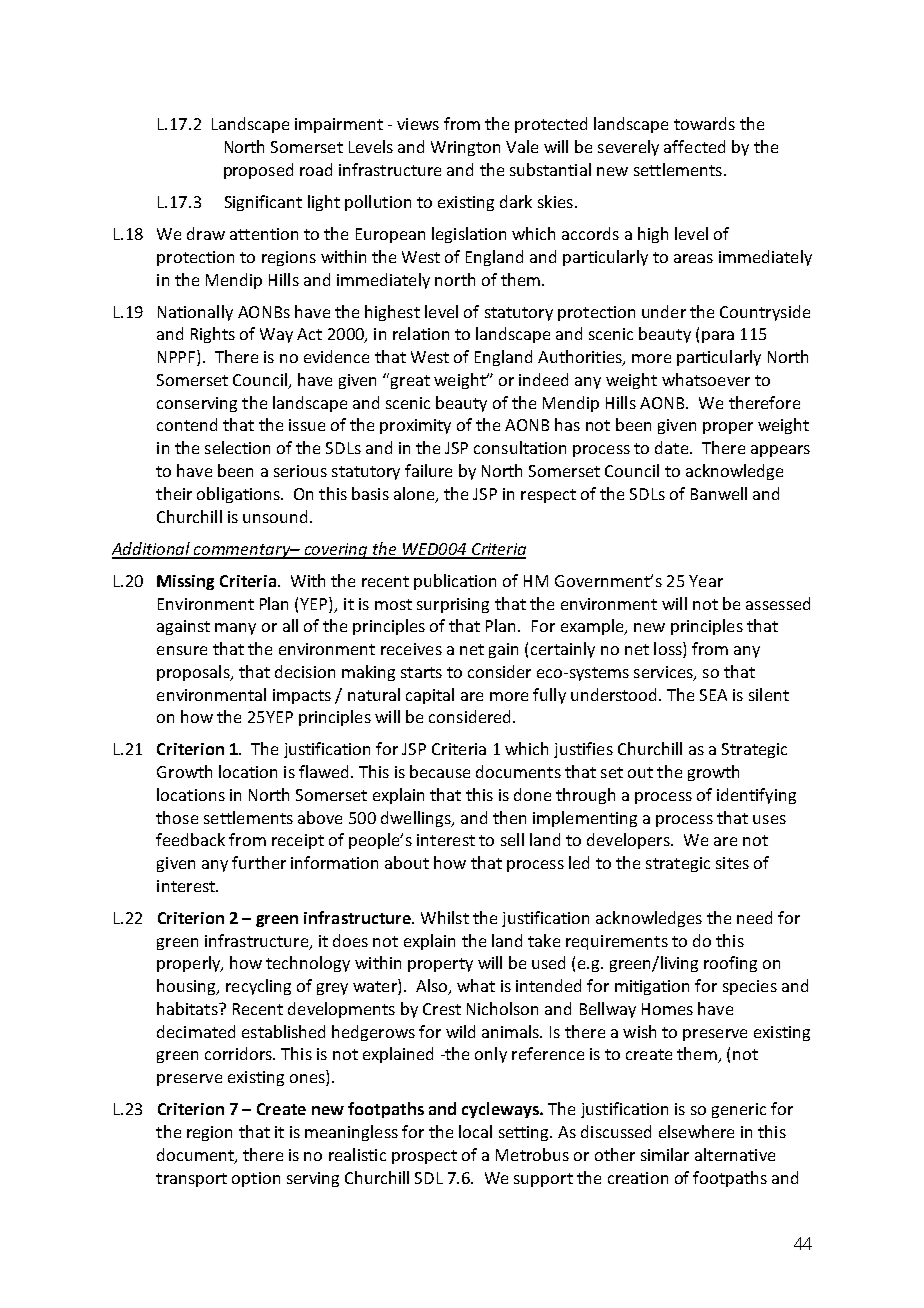 The width and height of the image is (924, 1308). What do you see at coordinates (453, 605) in the image?
I see `surprising` at bounding box center [453, 605].
